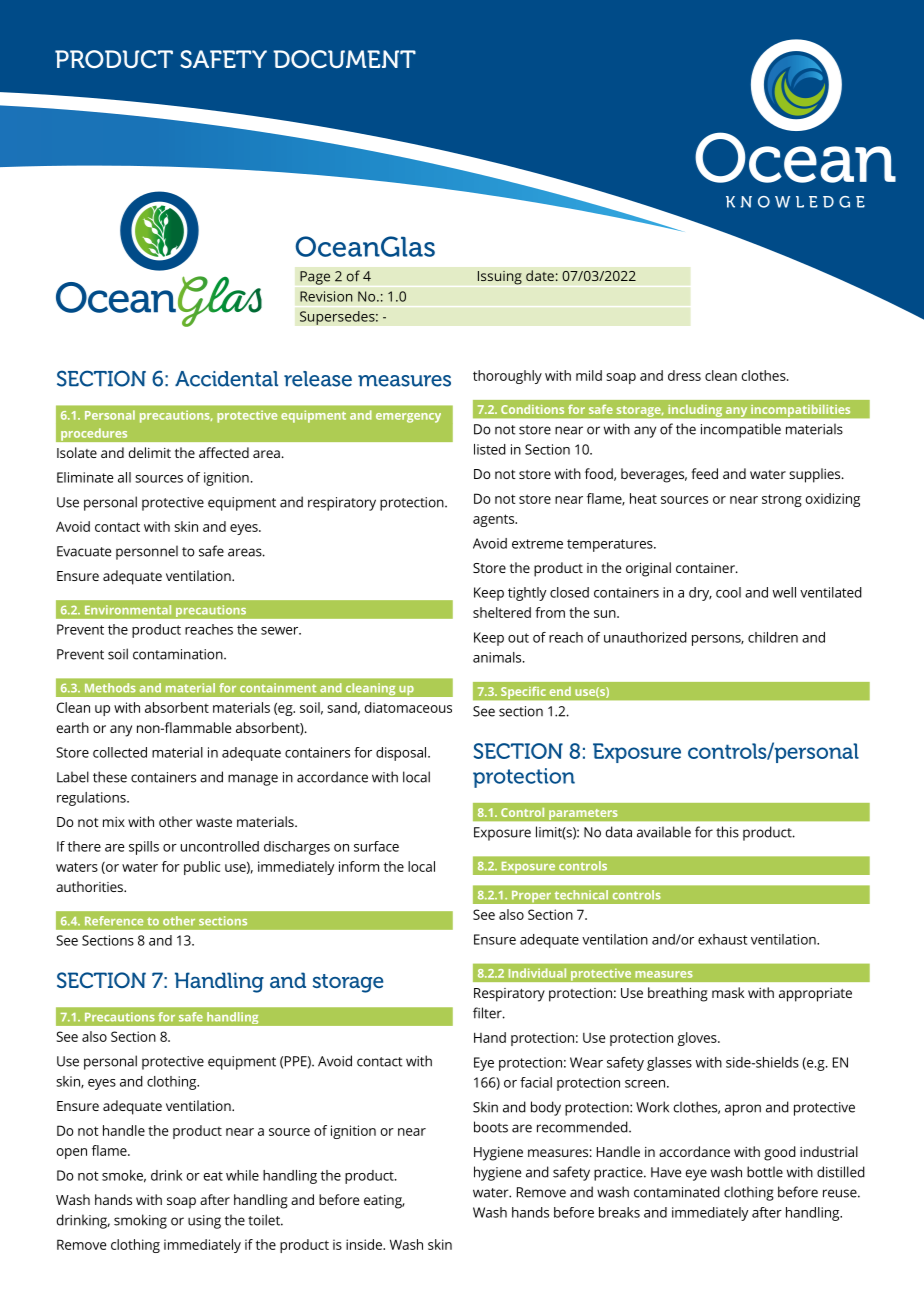 Image resolution: width=924 pixels, height=1308 pixels. I want to click on surface, so click(376, 846).
